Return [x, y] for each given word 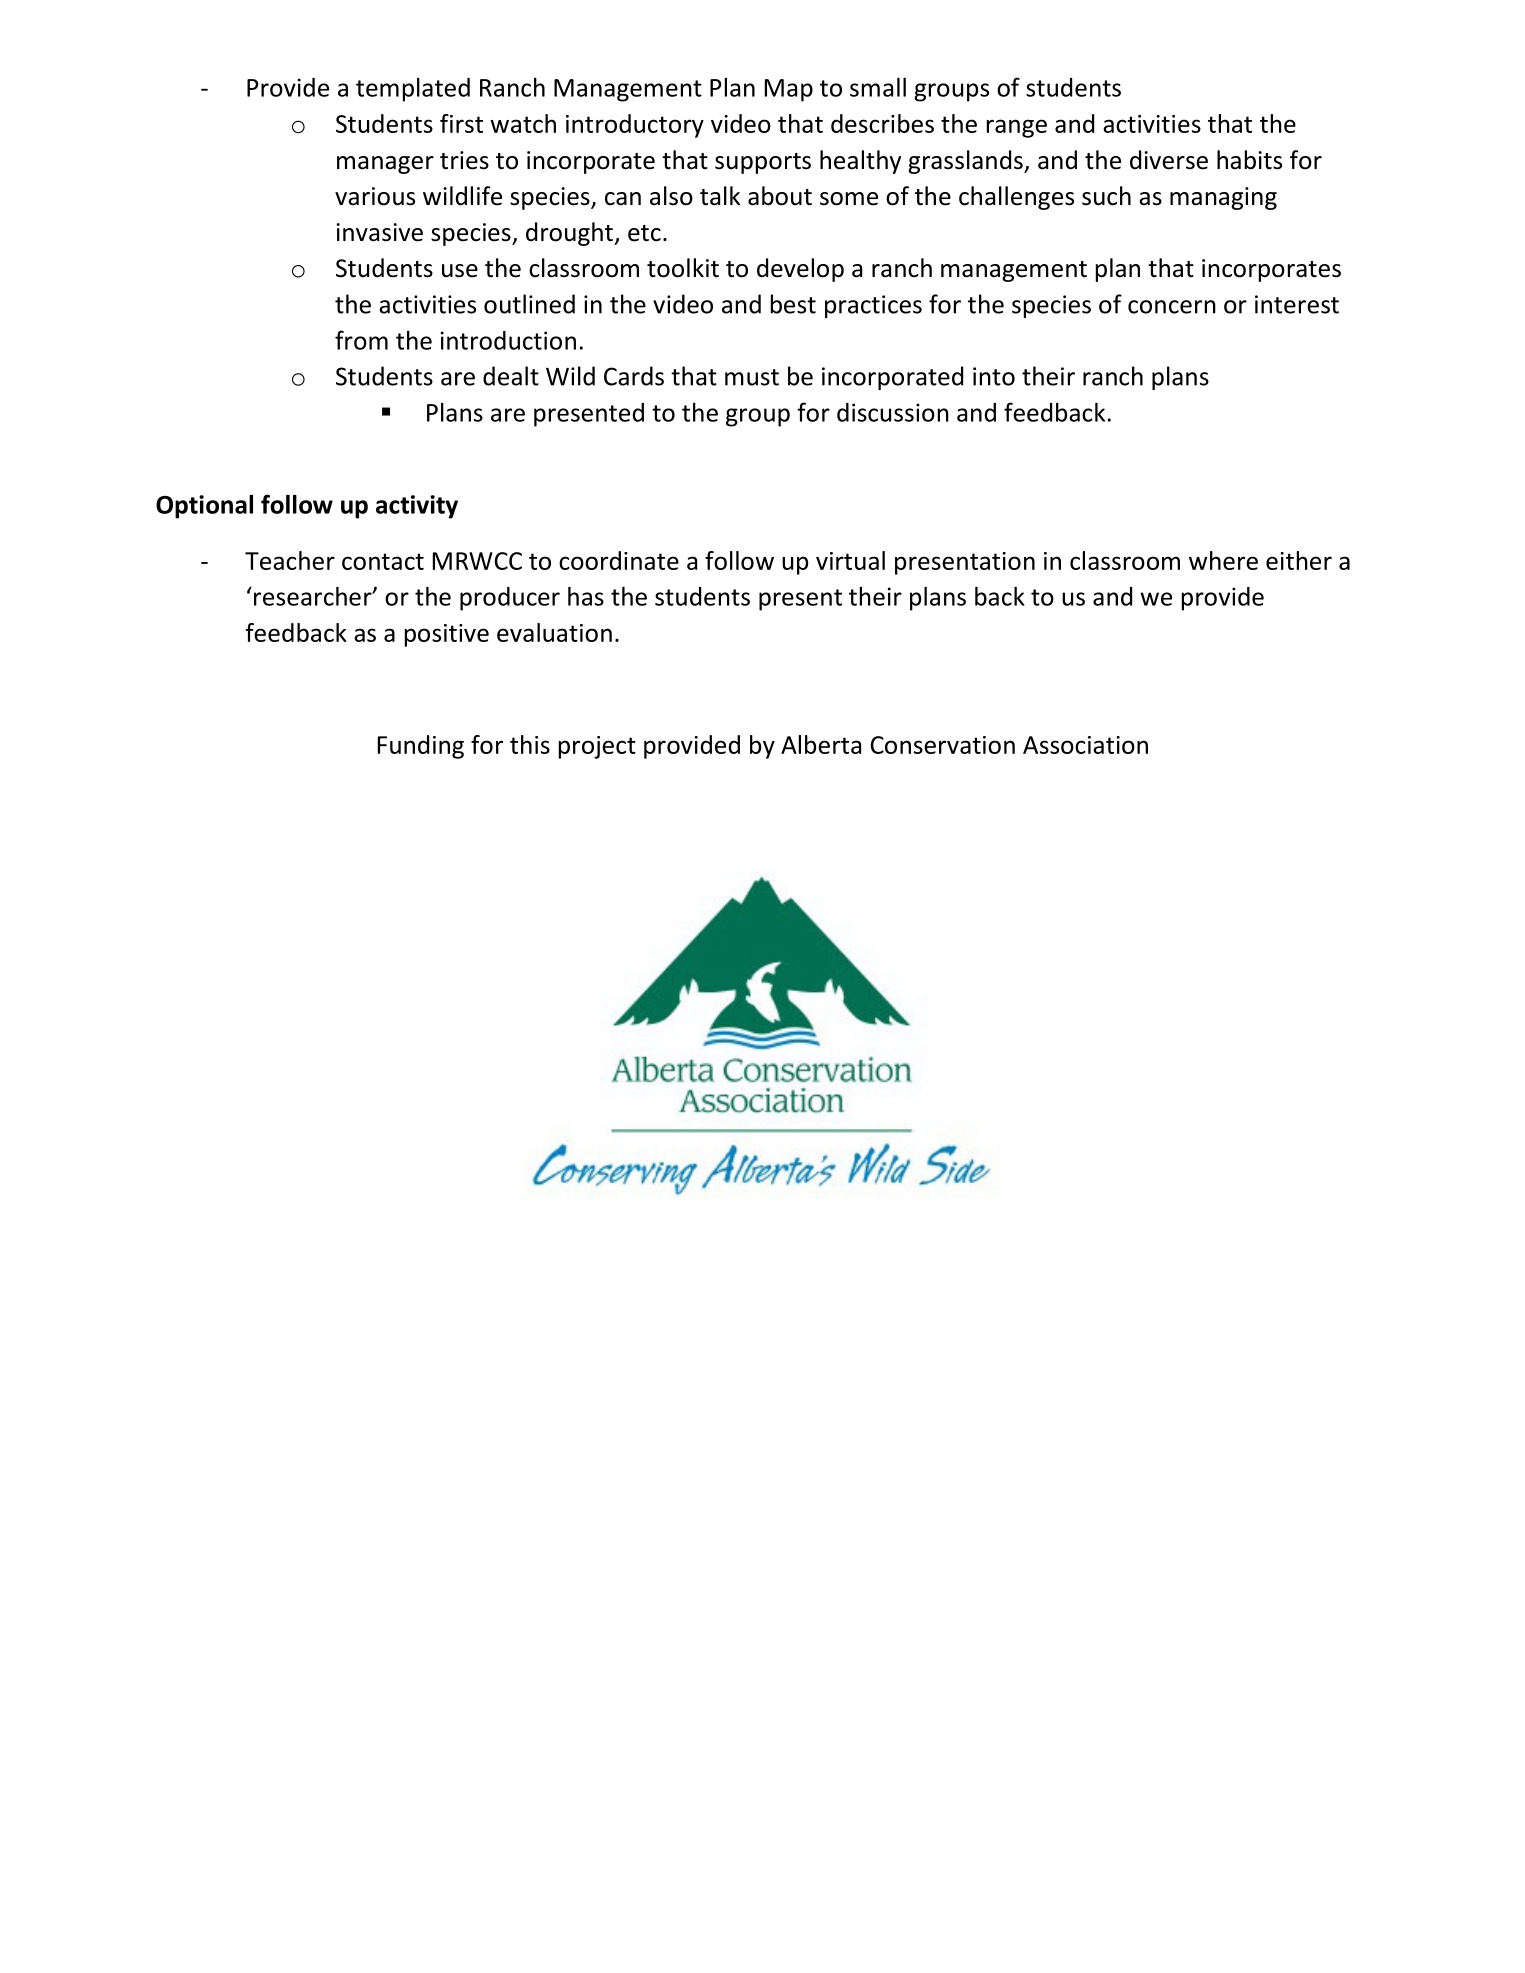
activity [417, 507]
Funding [421, 747]
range [1017, 128]
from [361, 340]
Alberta [821, 744]
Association [1085, 745]
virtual [850, 560]
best [793, 304]
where [1223, 560]
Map [789, 90]
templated [413, 90]
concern [1172, 307]
